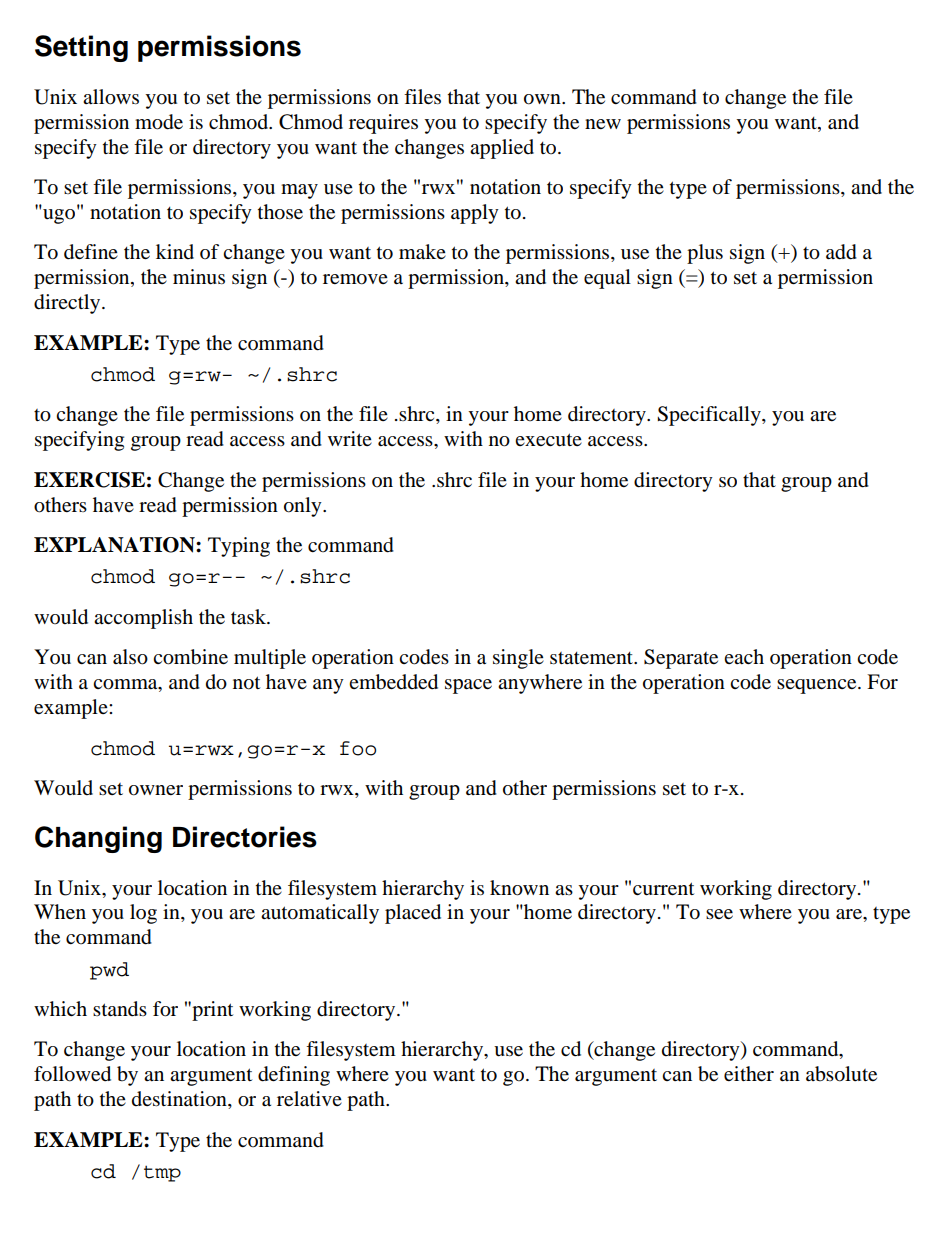 The width and height of the image is (952, 1233). What do you see at coordinates (143, 619) in the image?
I see `accomplish` at bounding box center [143, 619].
